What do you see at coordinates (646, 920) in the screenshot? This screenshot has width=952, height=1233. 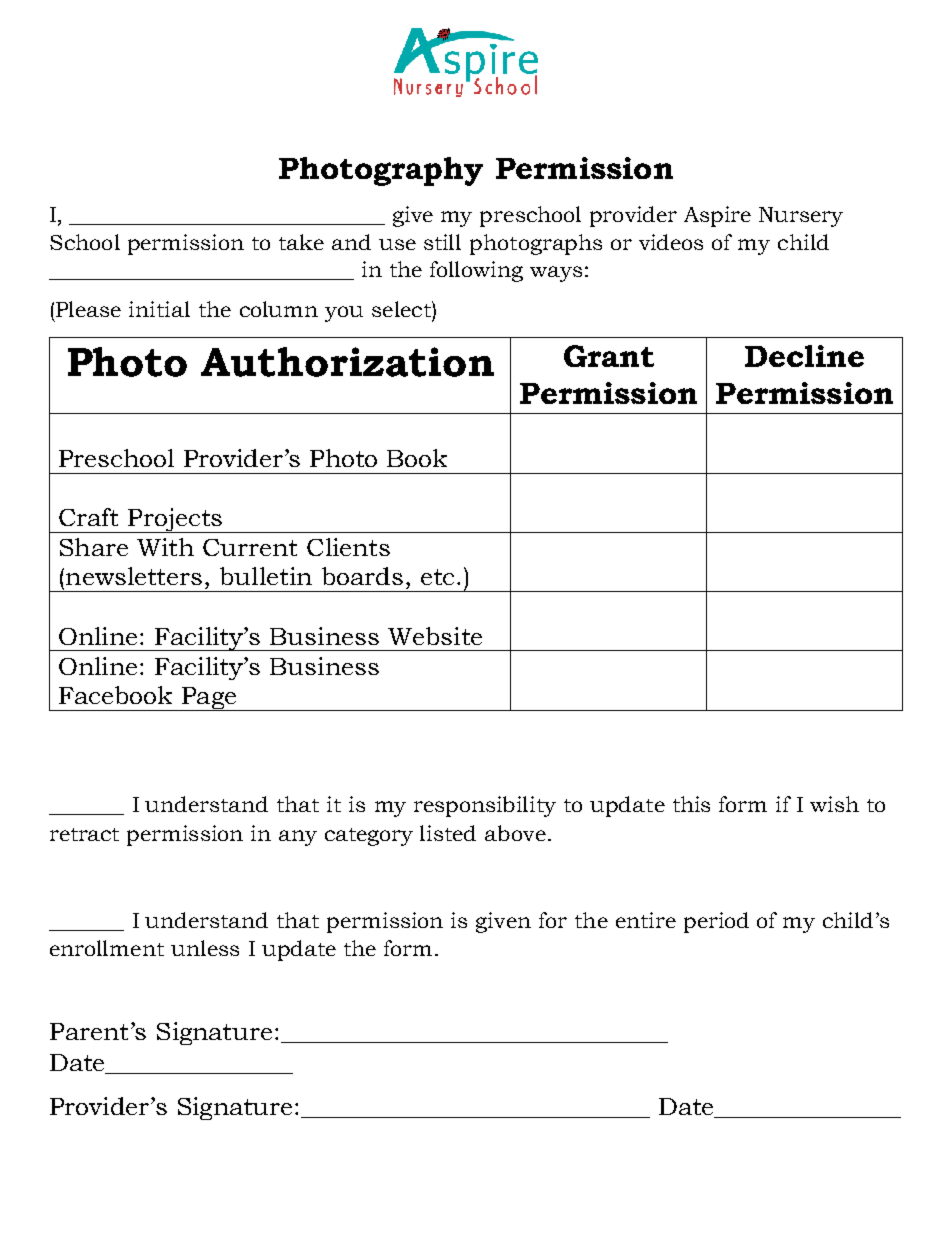 I see `entire` at bounding box center [646, 920].
